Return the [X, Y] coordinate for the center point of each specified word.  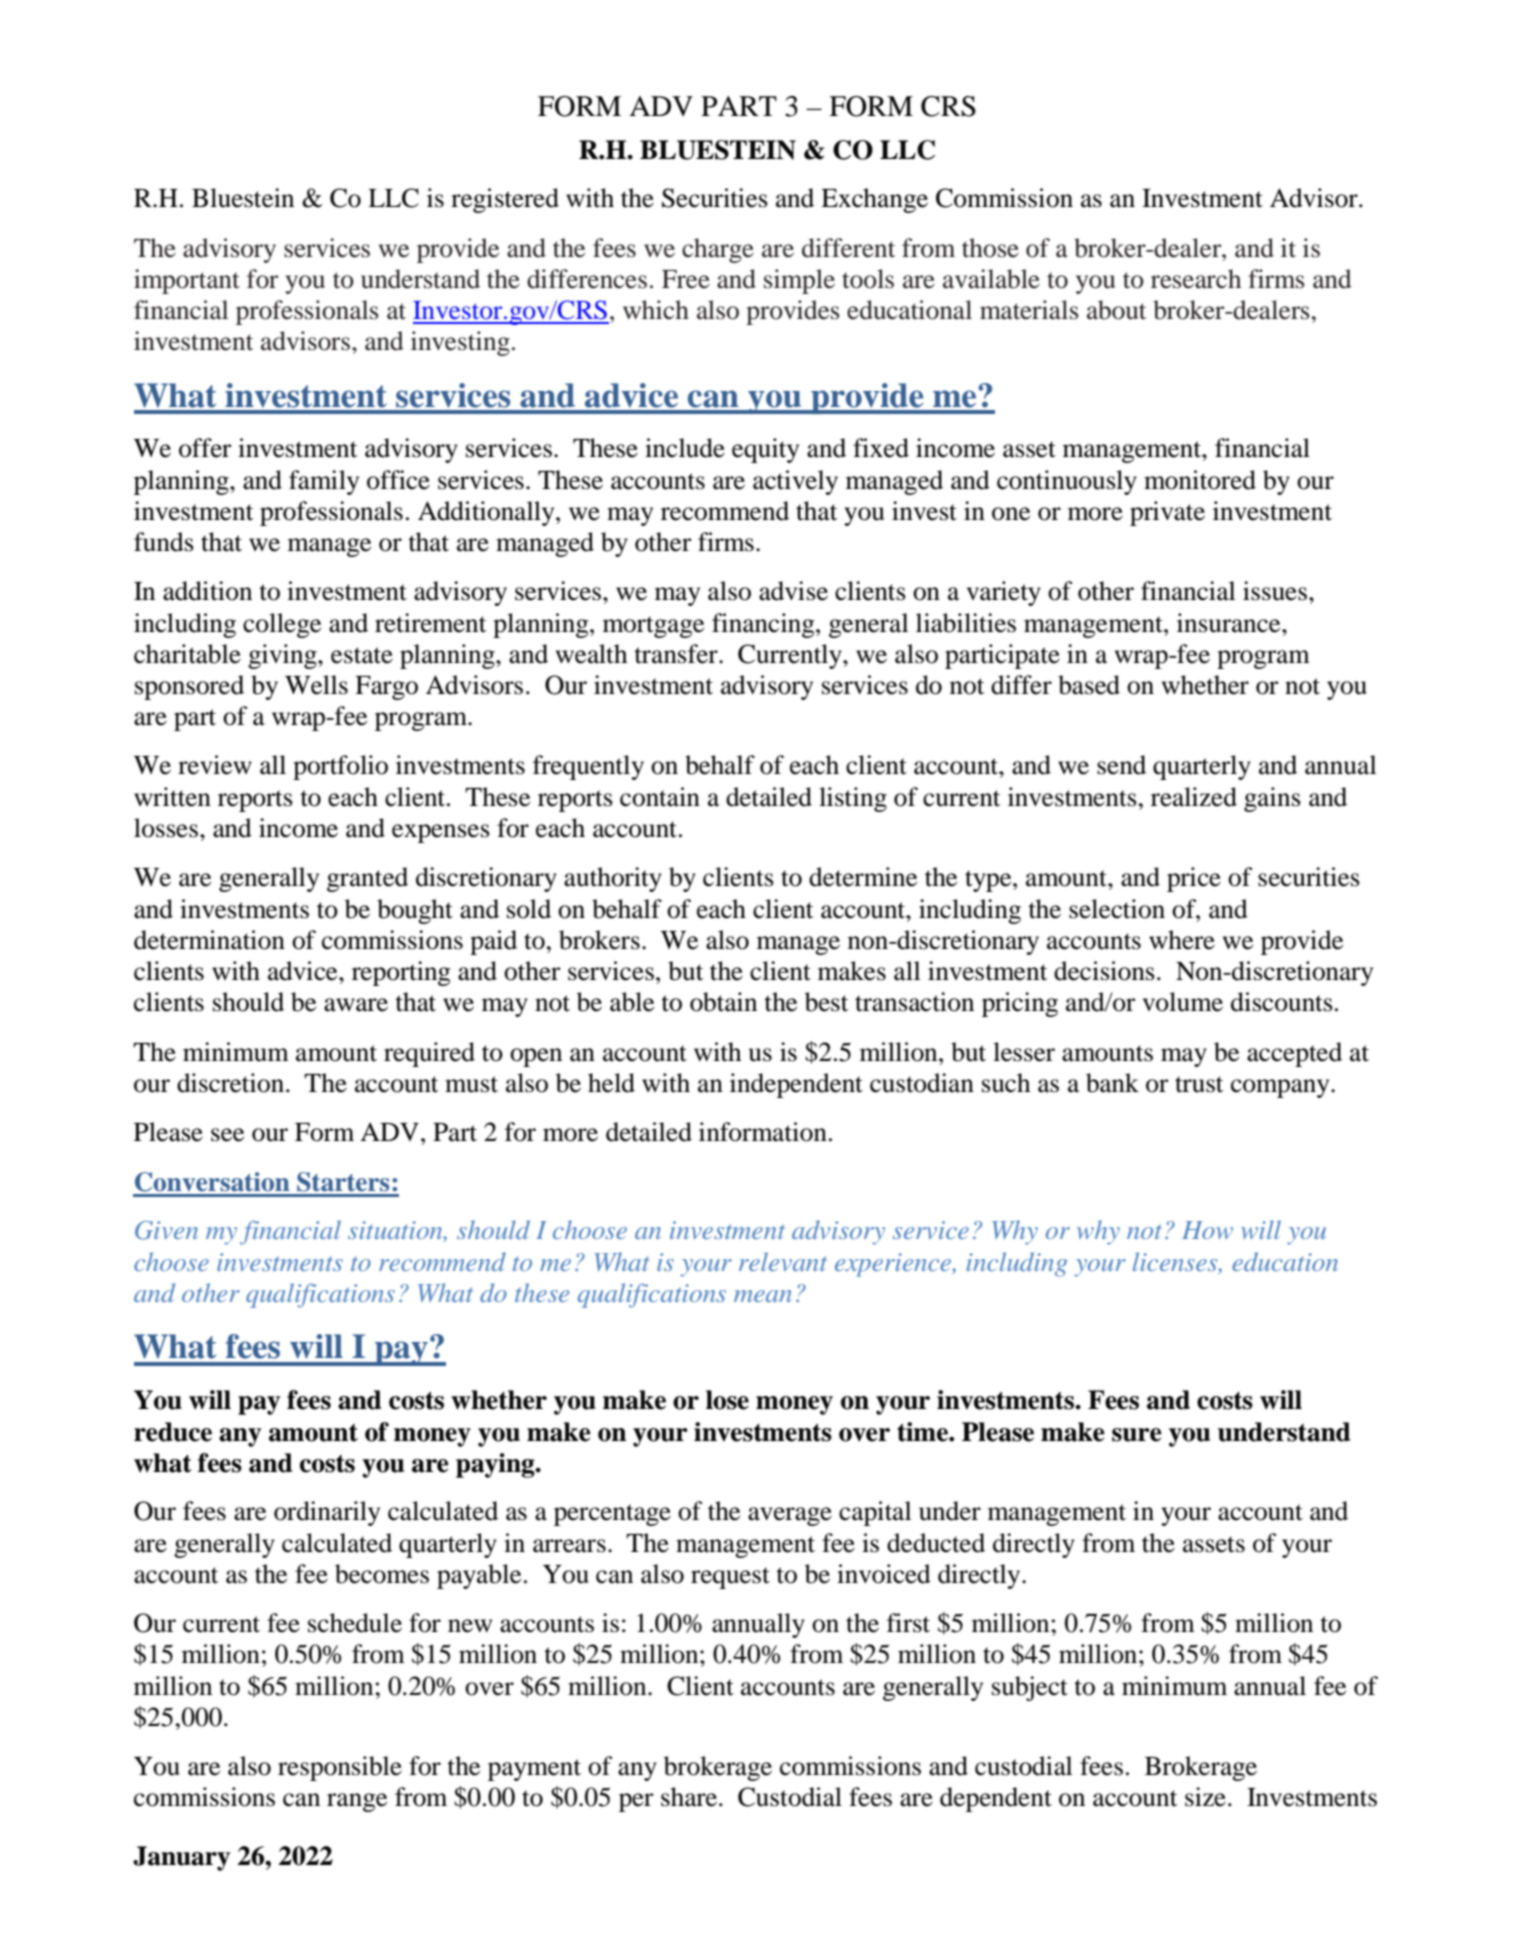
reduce [173, 1432]
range [357, 1802]
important [187, 281]
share [690, 1797]
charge [718, 250]
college [282, 625]
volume [1183, 1002]
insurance [1230, 623]
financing [764, 625]
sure [1137, 1435]
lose [727, 1400]
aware [356, 1005]
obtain [723, 1002]
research [1196, 279]
